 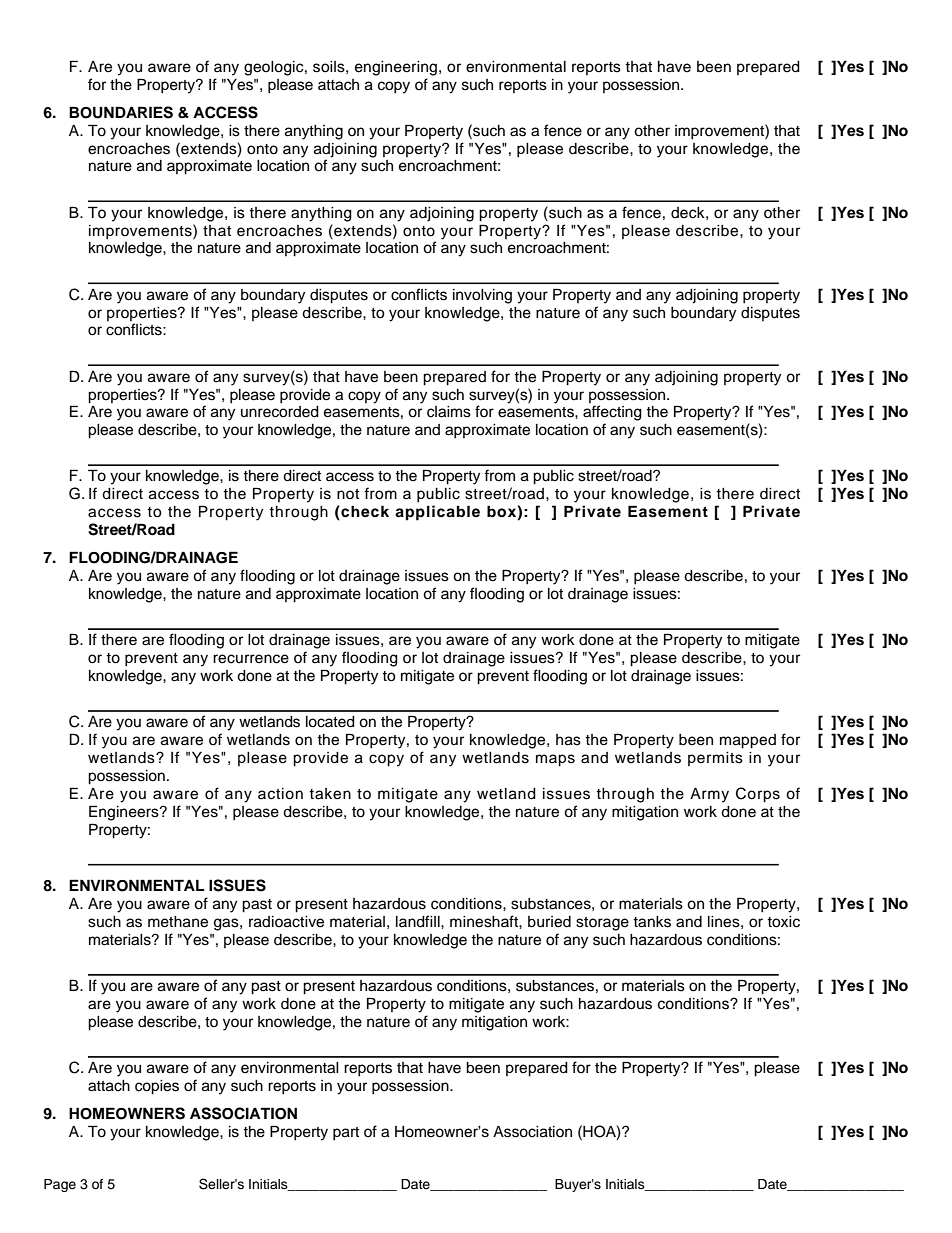 I want to click on landfill, so click(x=419, y=921).
